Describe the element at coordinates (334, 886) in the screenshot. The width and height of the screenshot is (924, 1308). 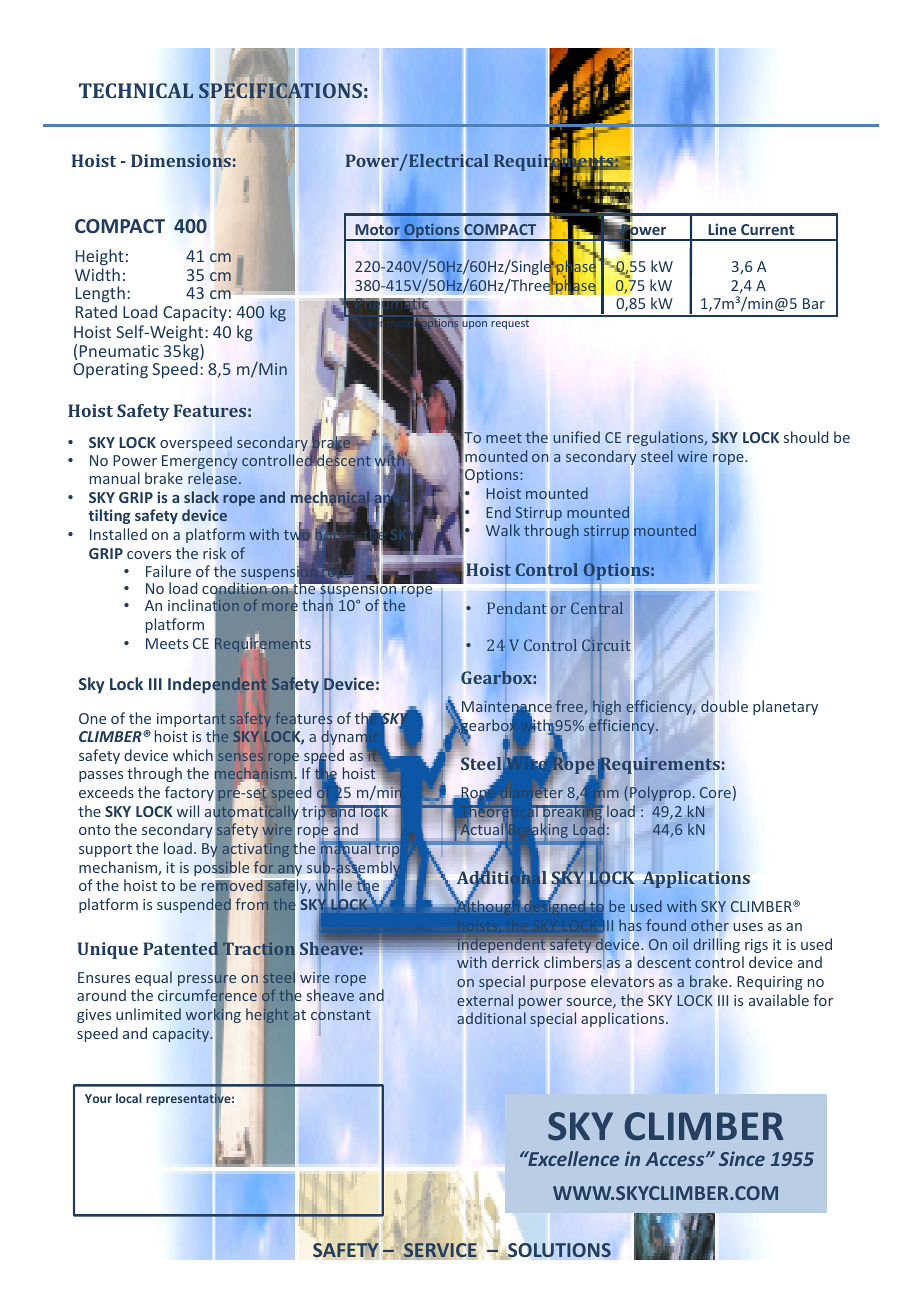
I see `while` at that location.
